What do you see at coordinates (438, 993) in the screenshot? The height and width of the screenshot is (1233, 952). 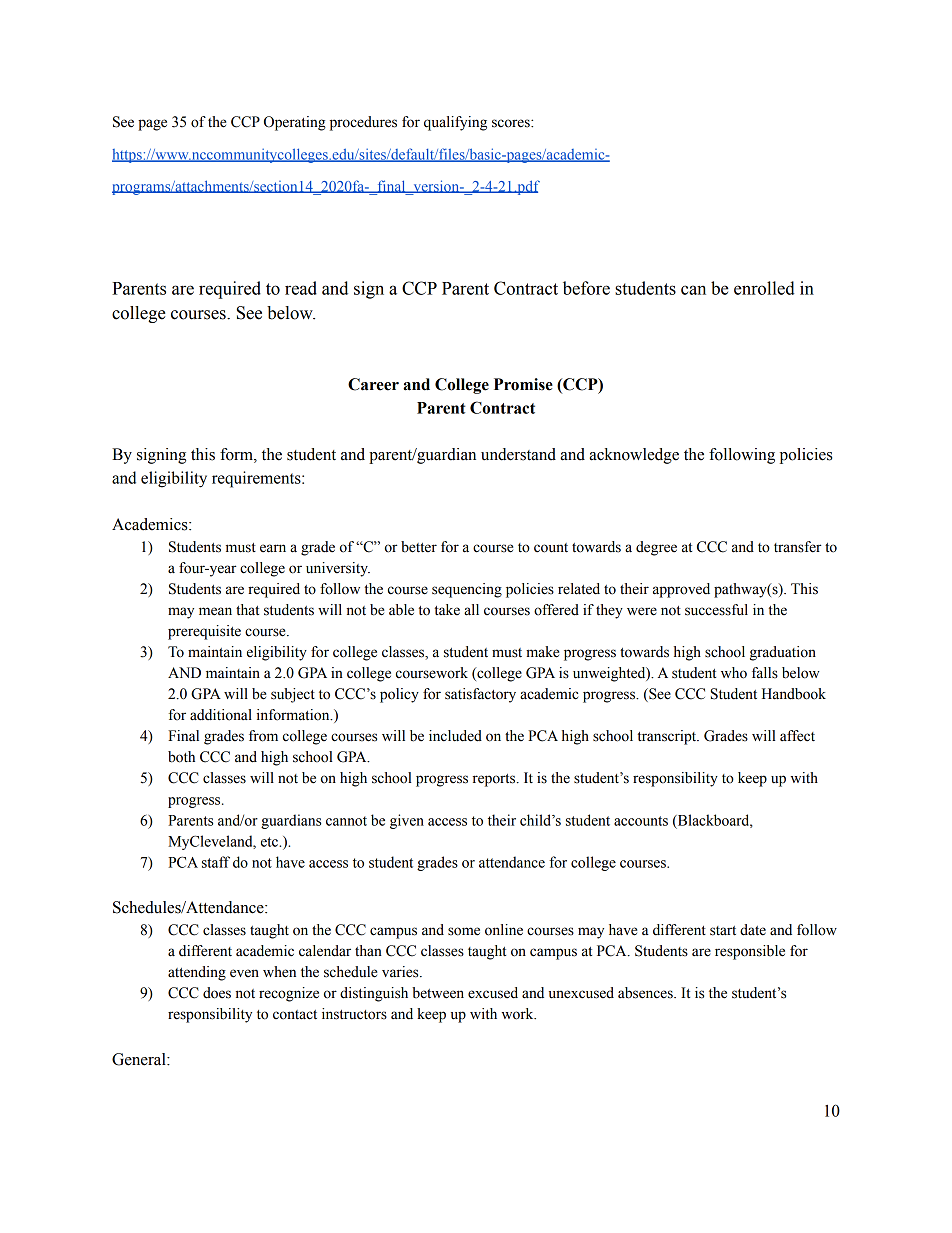 I see `between` at bounding box center [438, 993].
